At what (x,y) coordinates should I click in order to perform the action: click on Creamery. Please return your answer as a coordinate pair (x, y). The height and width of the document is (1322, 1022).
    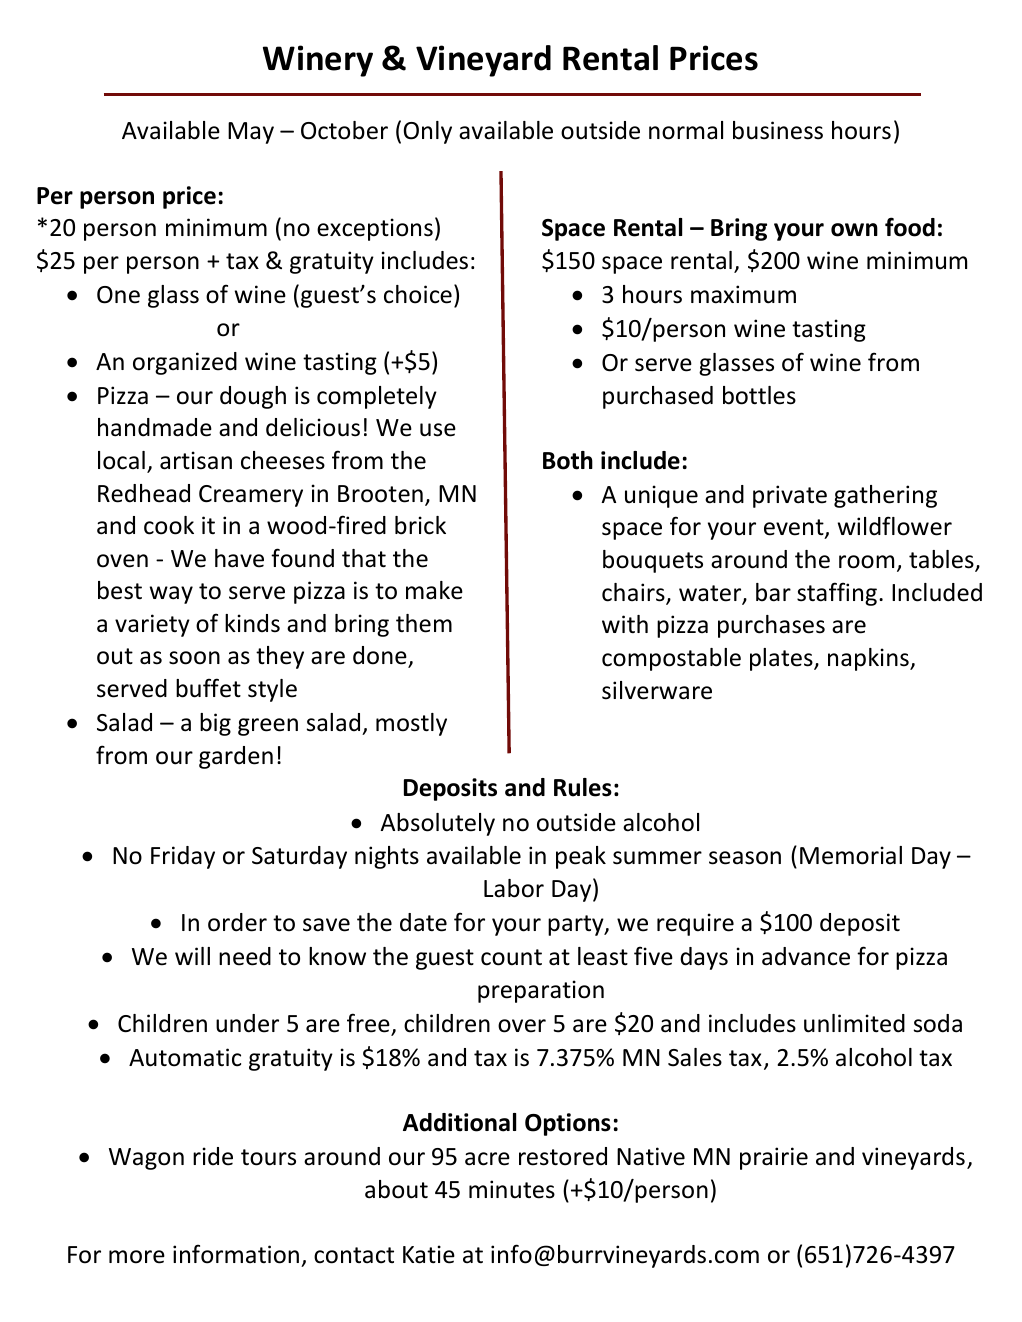
    Looking at the image, I should click on (251, 496).
